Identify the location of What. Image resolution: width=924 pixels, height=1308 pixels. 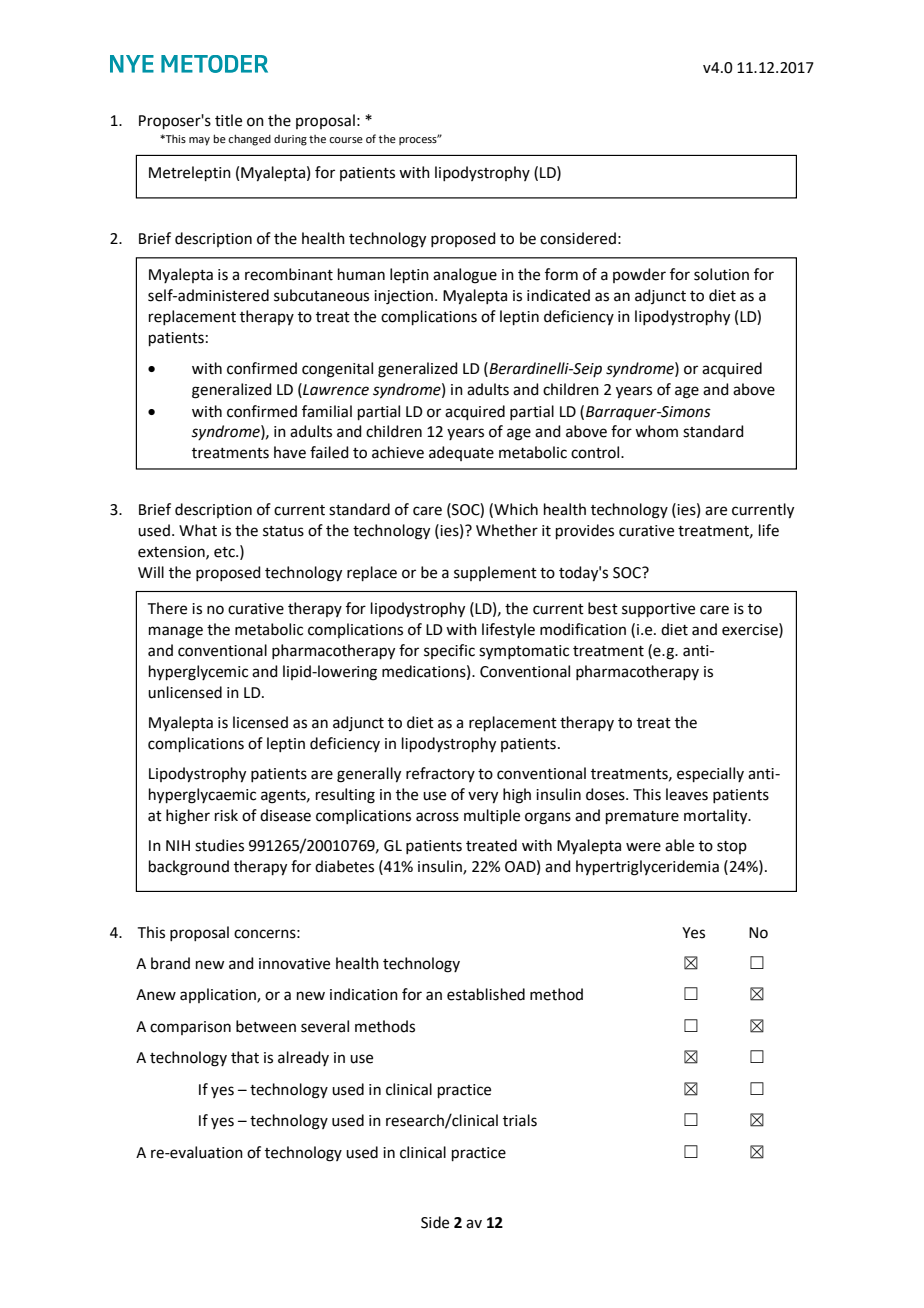
(198, 530).
